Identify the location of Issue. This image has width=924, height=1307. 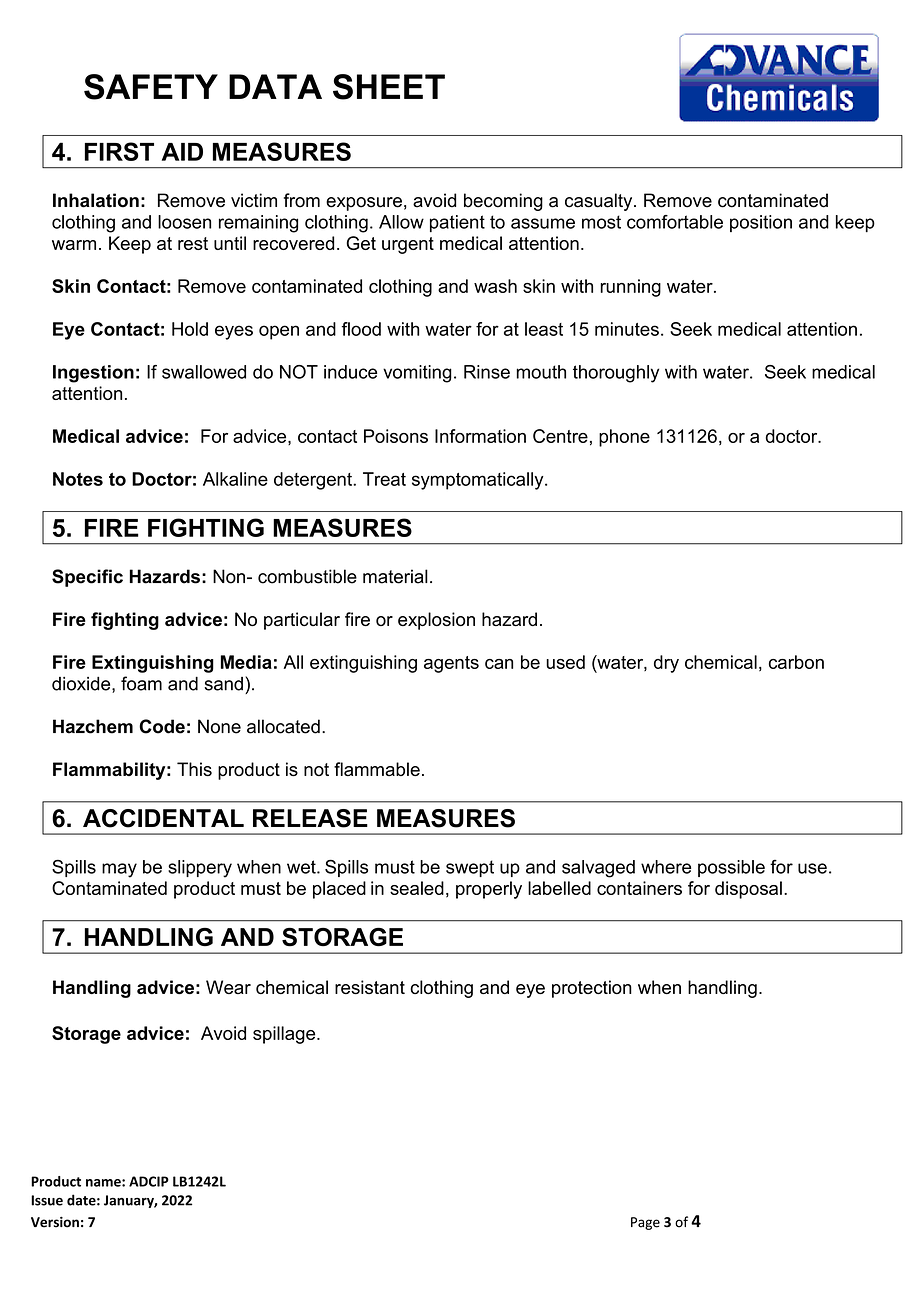
(47, 1200).
